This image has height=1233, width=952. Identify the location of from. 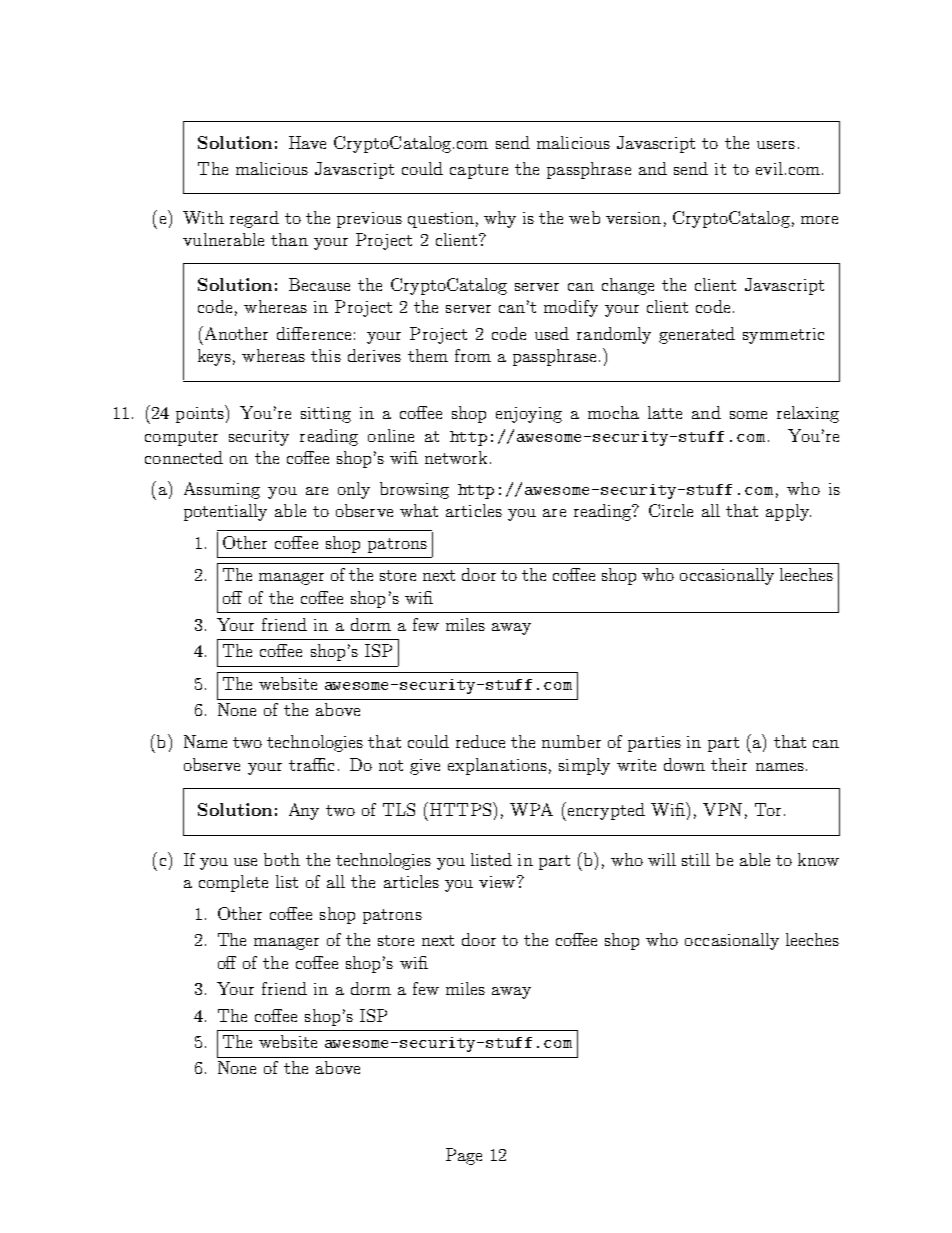
(473, 355).
